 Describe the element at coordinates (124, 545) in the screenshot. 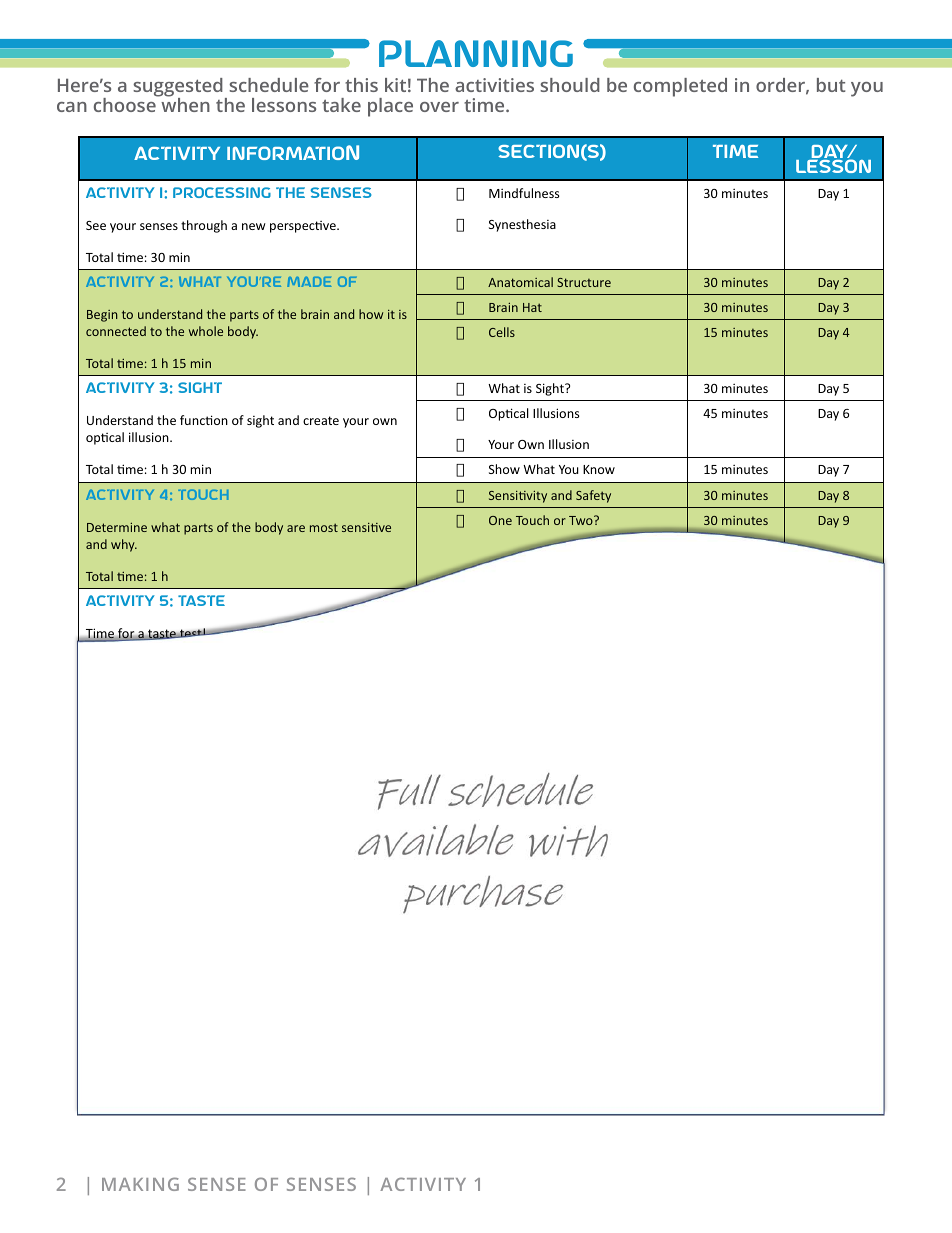

I see `why` at that location.
